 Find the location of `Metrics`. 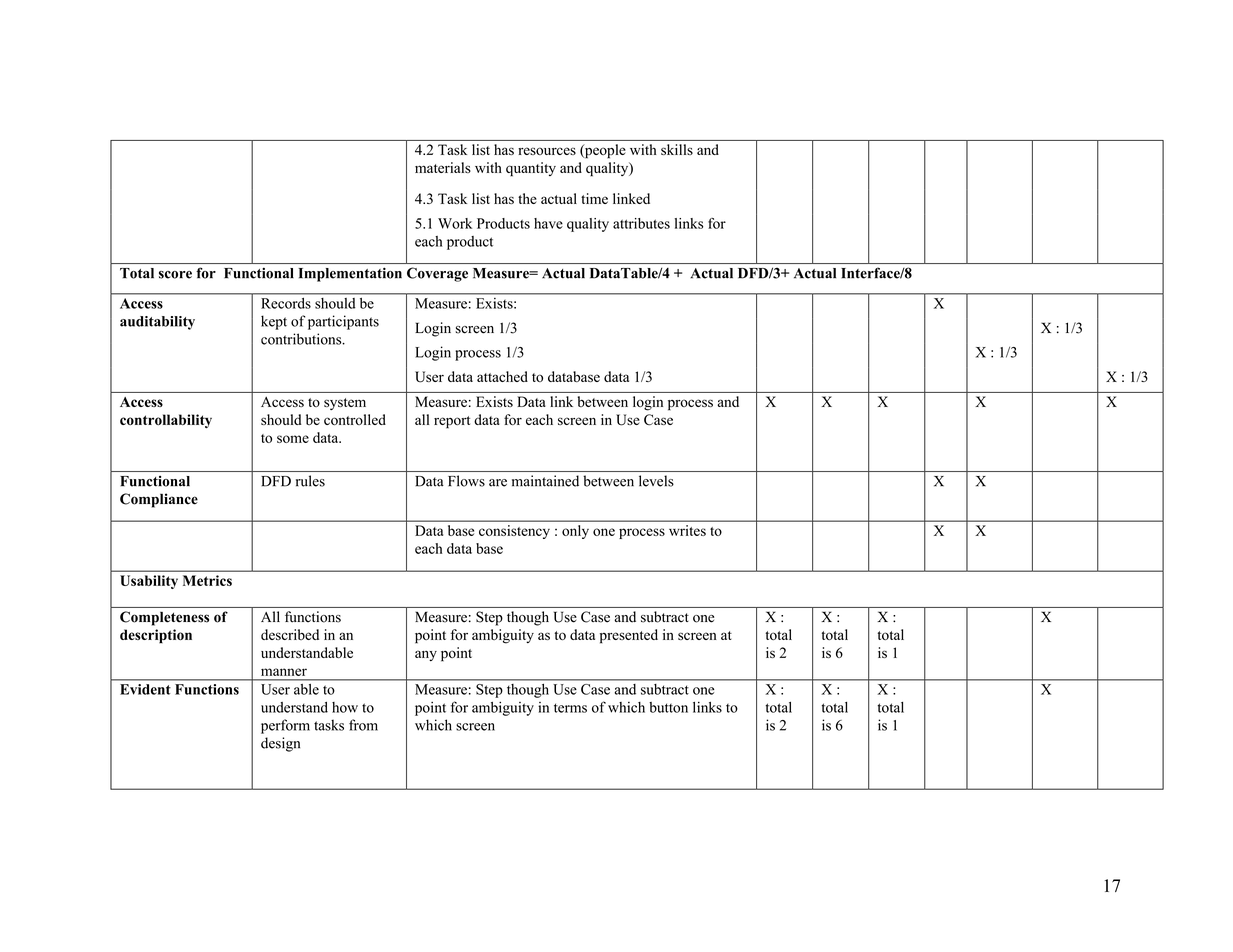

Metrics is located at coordinates (207, 580).
